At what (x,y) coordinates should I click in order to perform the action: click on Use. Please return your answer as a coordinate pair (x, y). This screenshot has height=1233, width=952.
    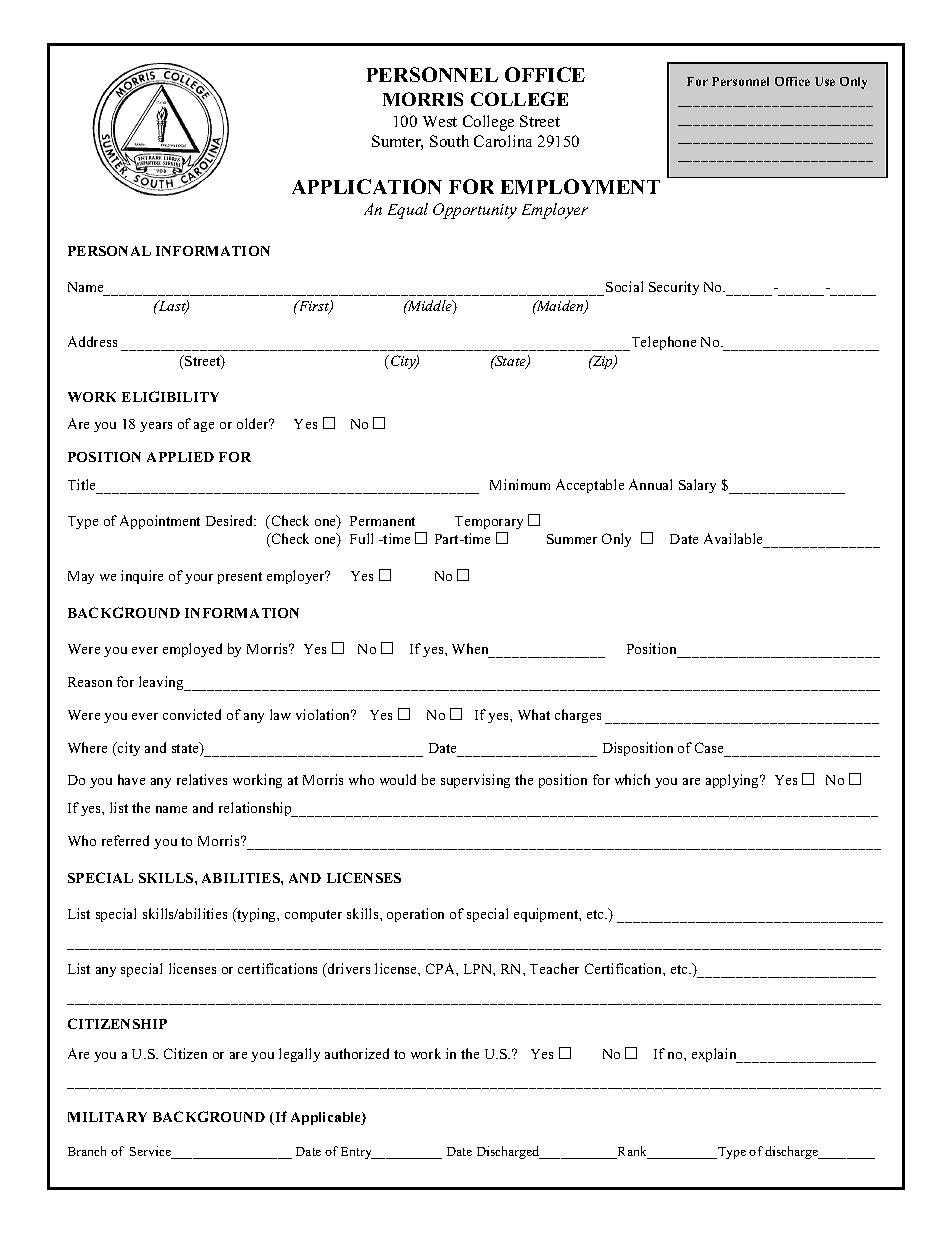
    Looking at the image, I should click on (825, 81).
